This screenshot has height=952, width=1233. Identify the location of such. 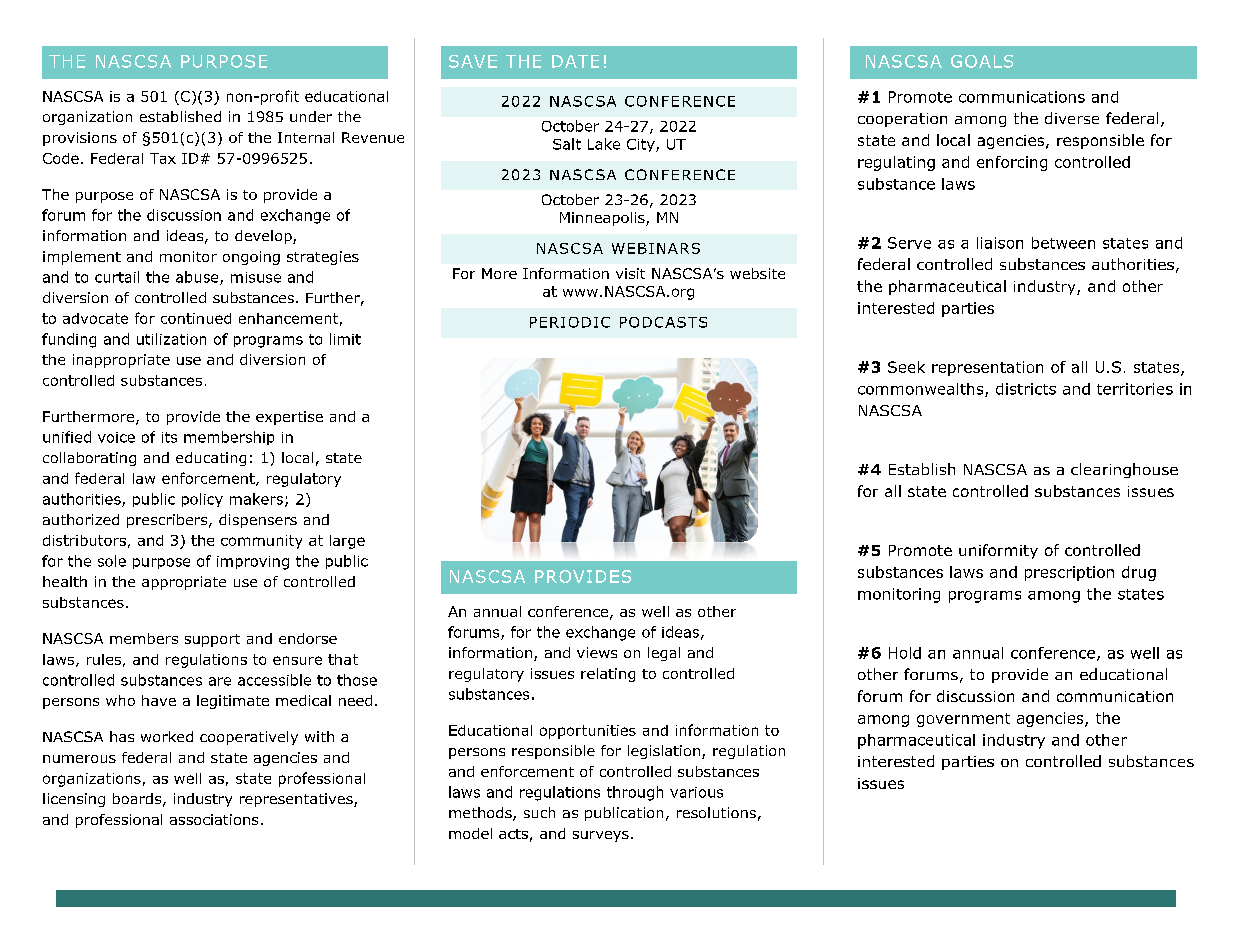
(539, 812).
